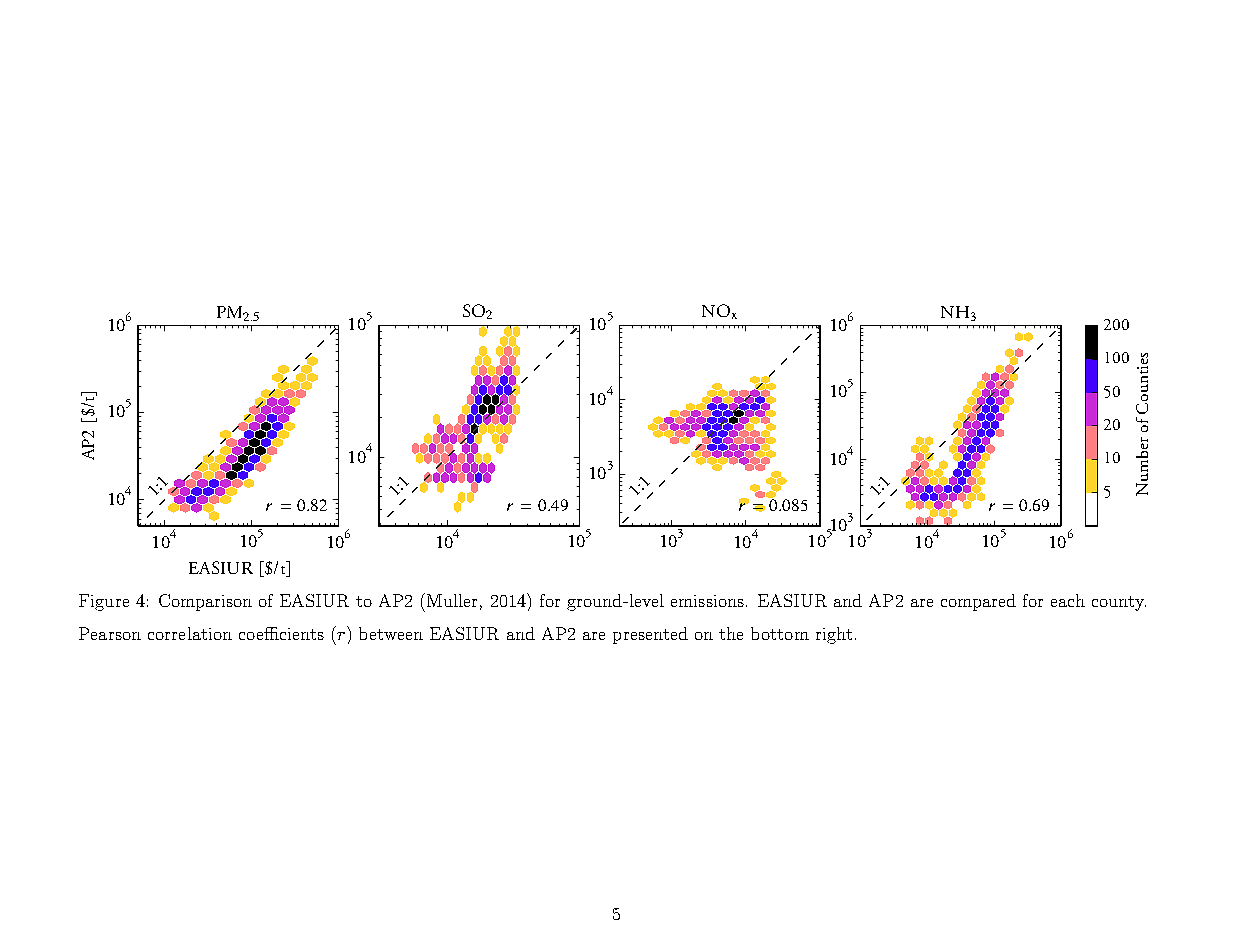  I want to click on the, so click(731, 633).
